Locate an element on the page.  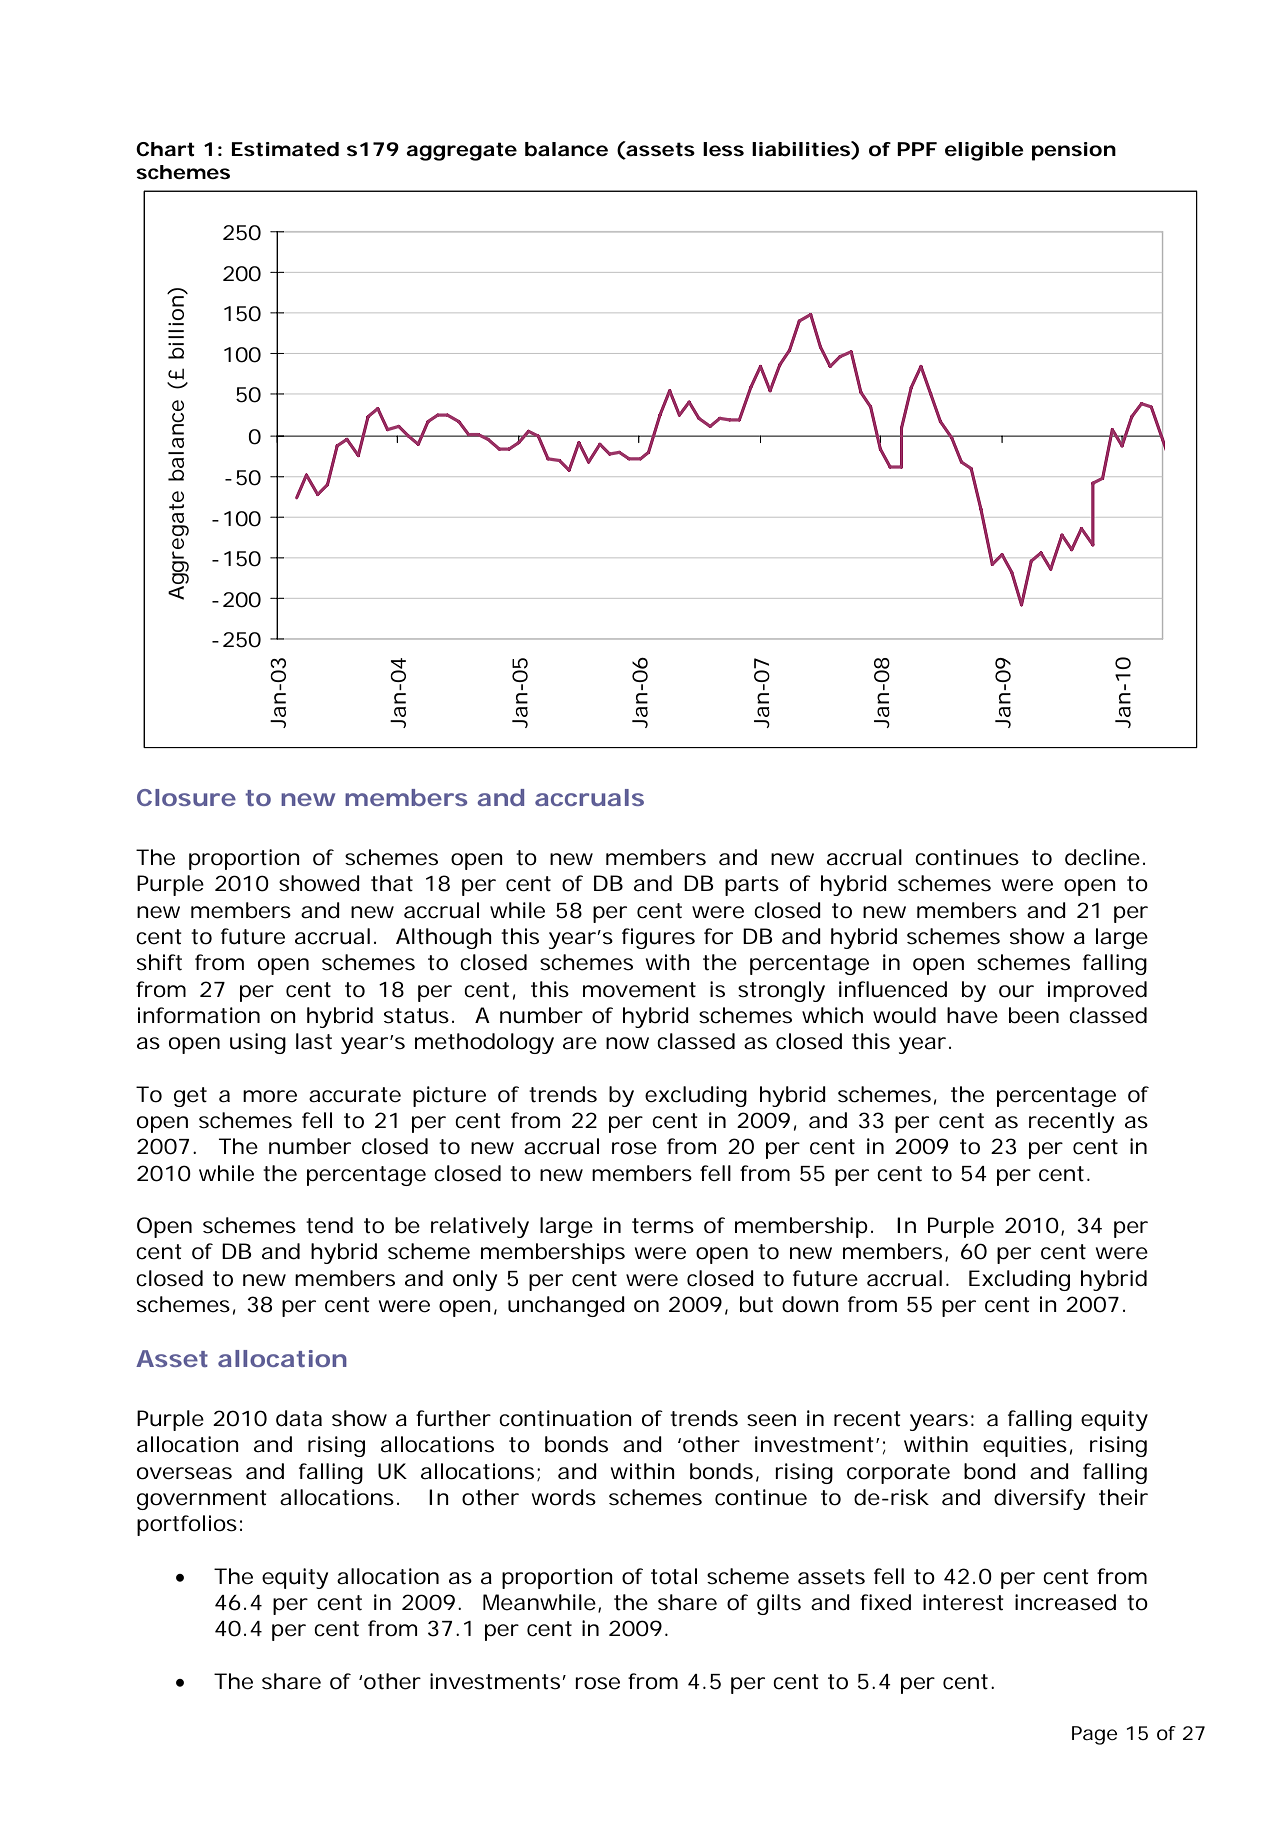
parts is located at coordinates (752, 886).
